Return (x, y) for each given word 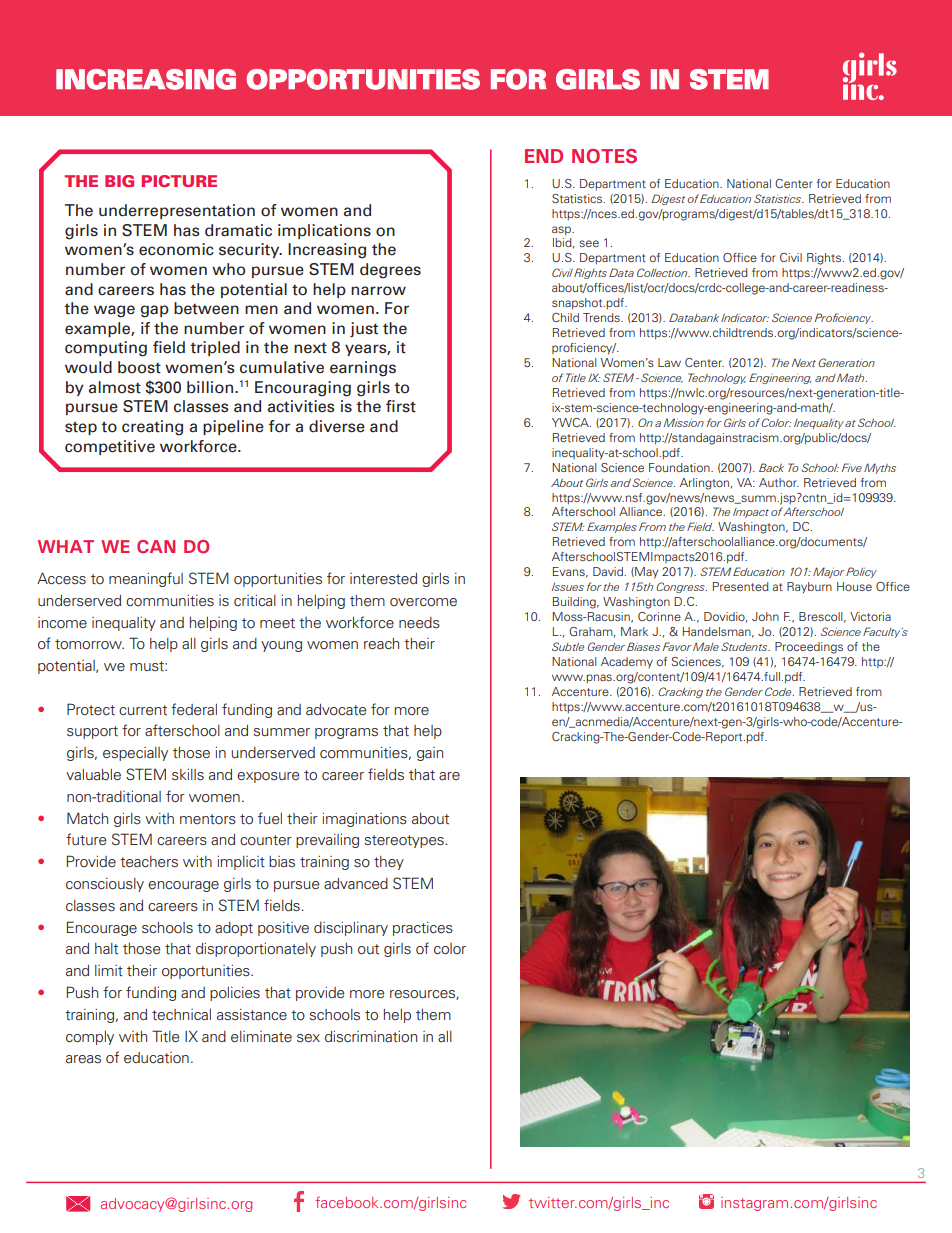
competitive (110, 447)
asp (562, 231)
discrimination (371, 1037)
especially (135, 754)
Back (771, 467)
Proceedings (809, 648)
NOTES (604, 156)
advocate (336, 710)
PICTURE (179, 181)
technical (181, 1014)
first (401, 406)
